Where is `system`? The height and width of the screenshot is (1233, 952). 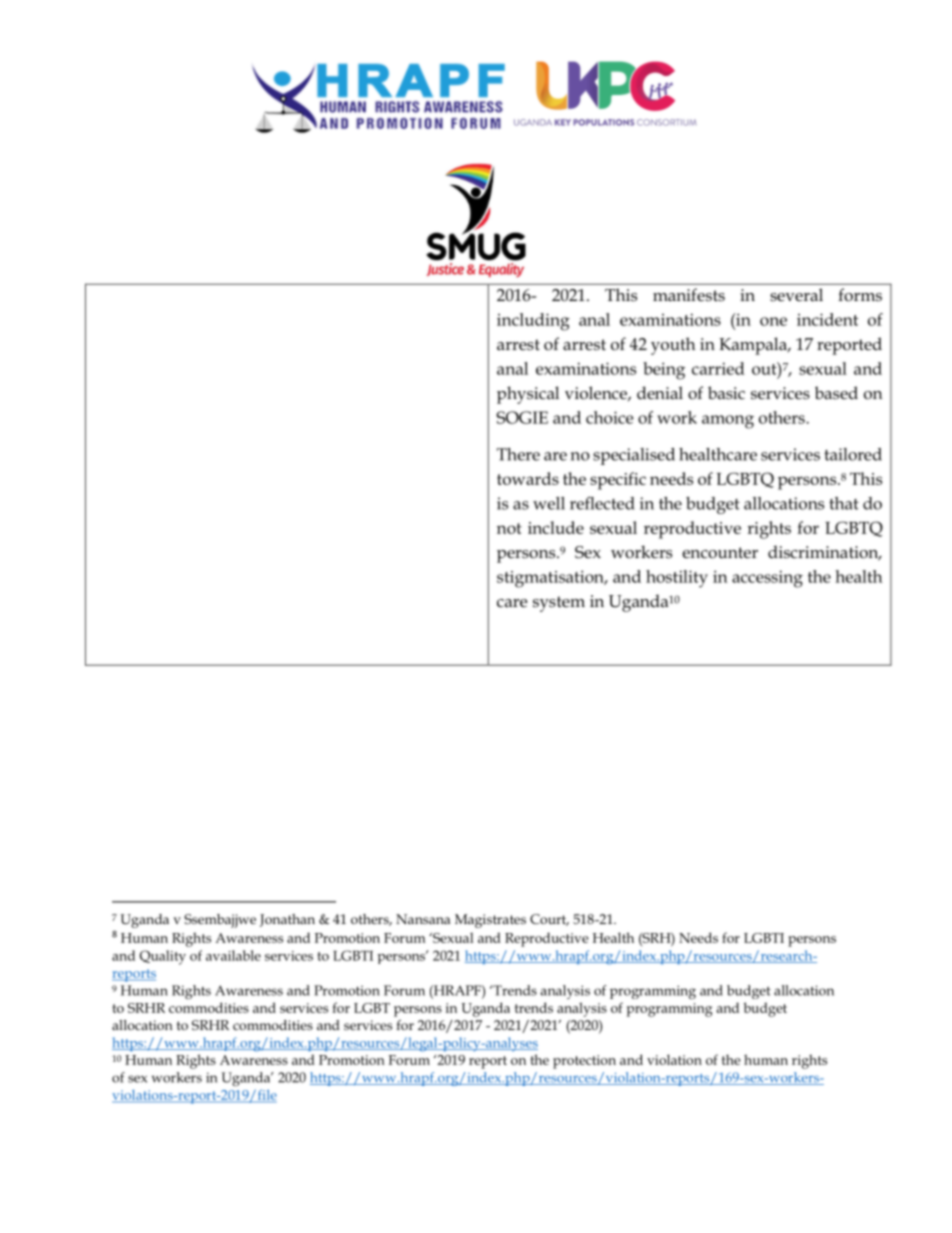 system is located at coordinates (559, 604).
